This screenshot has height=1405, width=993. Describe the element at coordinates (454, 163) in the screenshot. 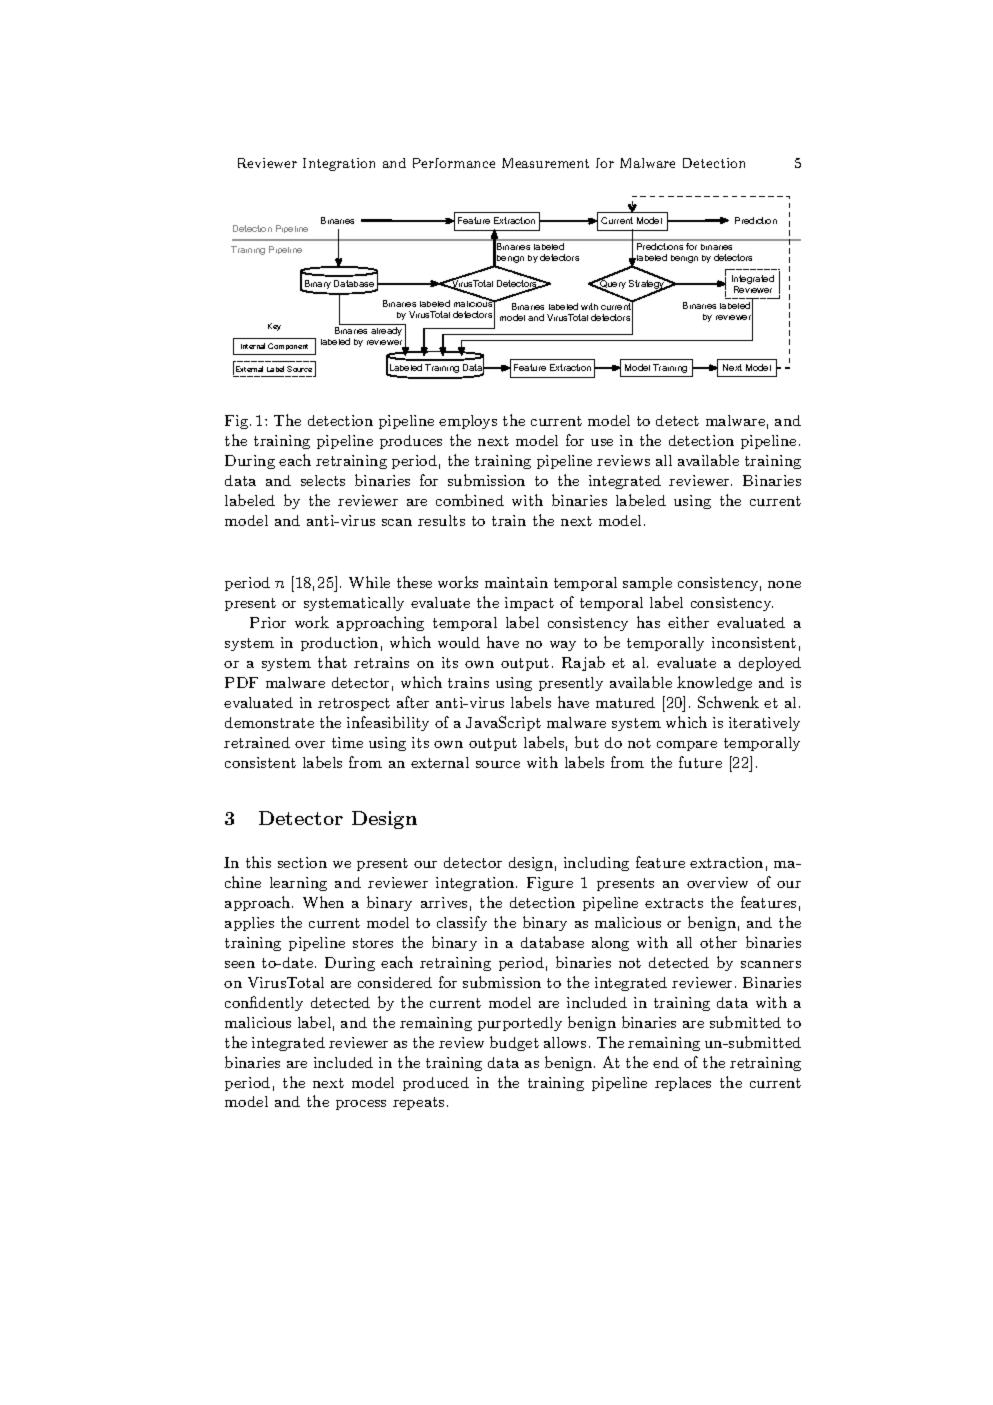

I see `Performance` at that location.
